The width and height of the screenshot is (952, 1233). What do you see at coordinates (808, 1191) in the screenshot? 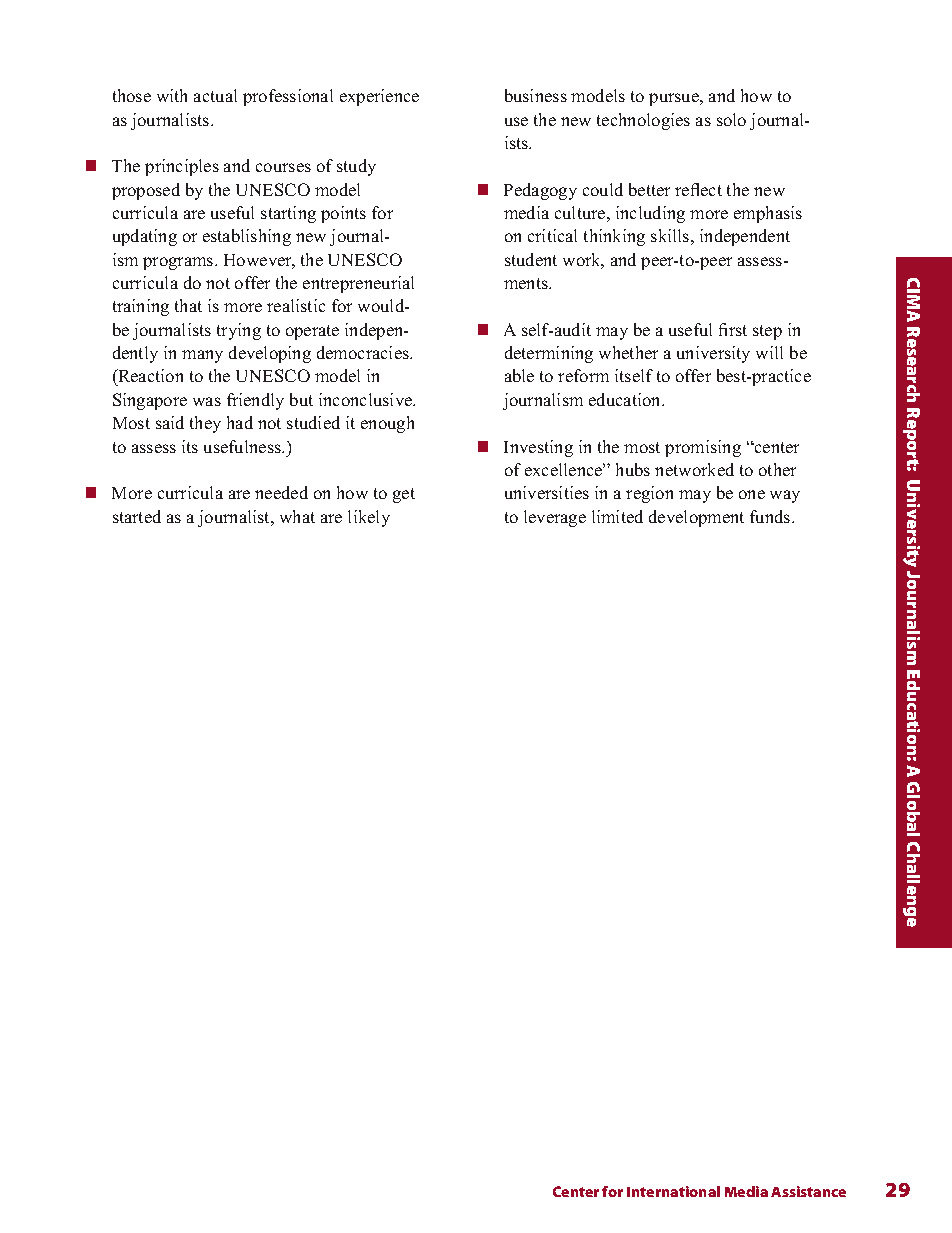
I see `Assistance` at bounding box center [808, 1191].
